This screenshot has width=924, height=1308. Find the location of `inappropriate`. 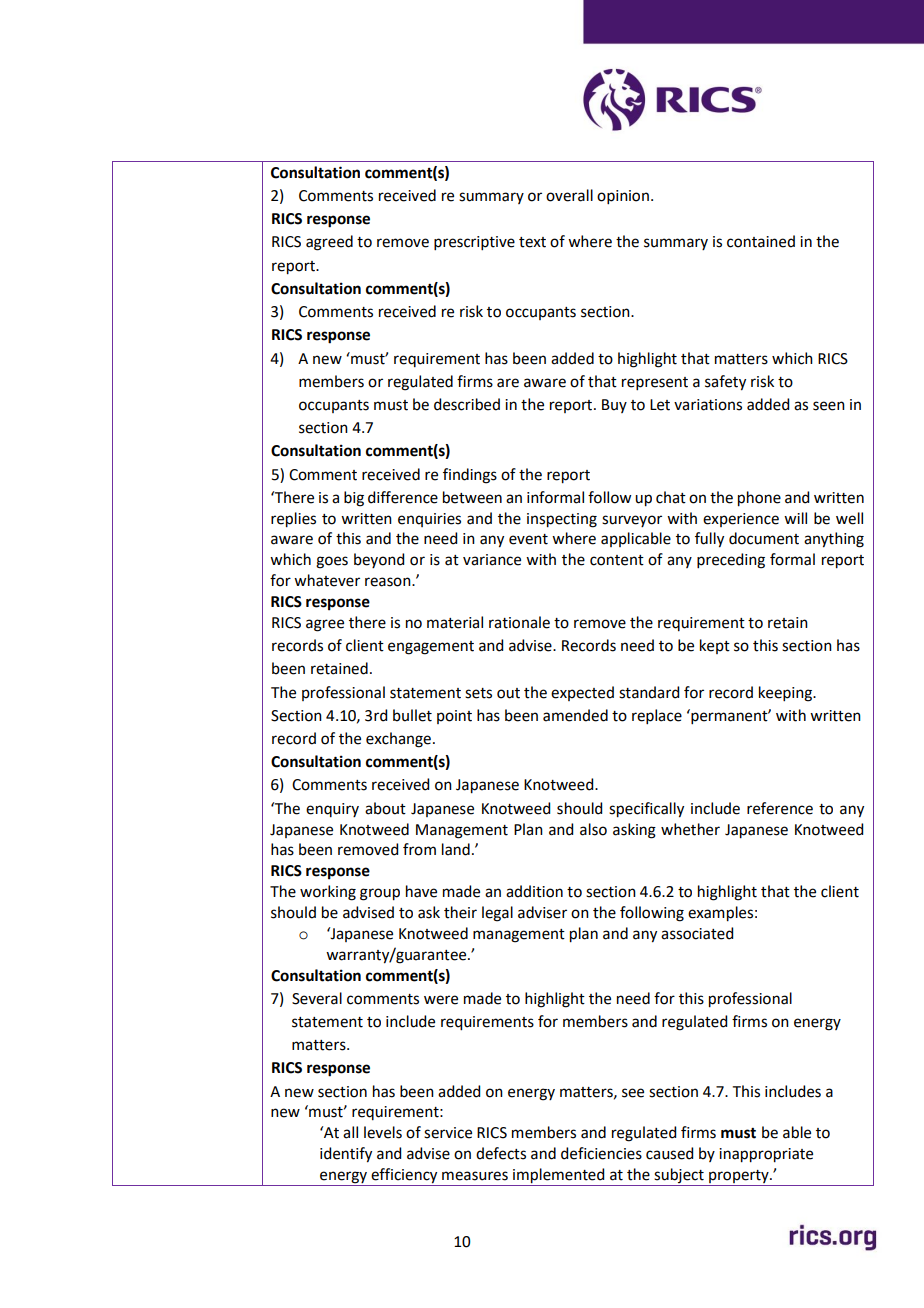

inappropriate is located at coordinates (766, 1155).
